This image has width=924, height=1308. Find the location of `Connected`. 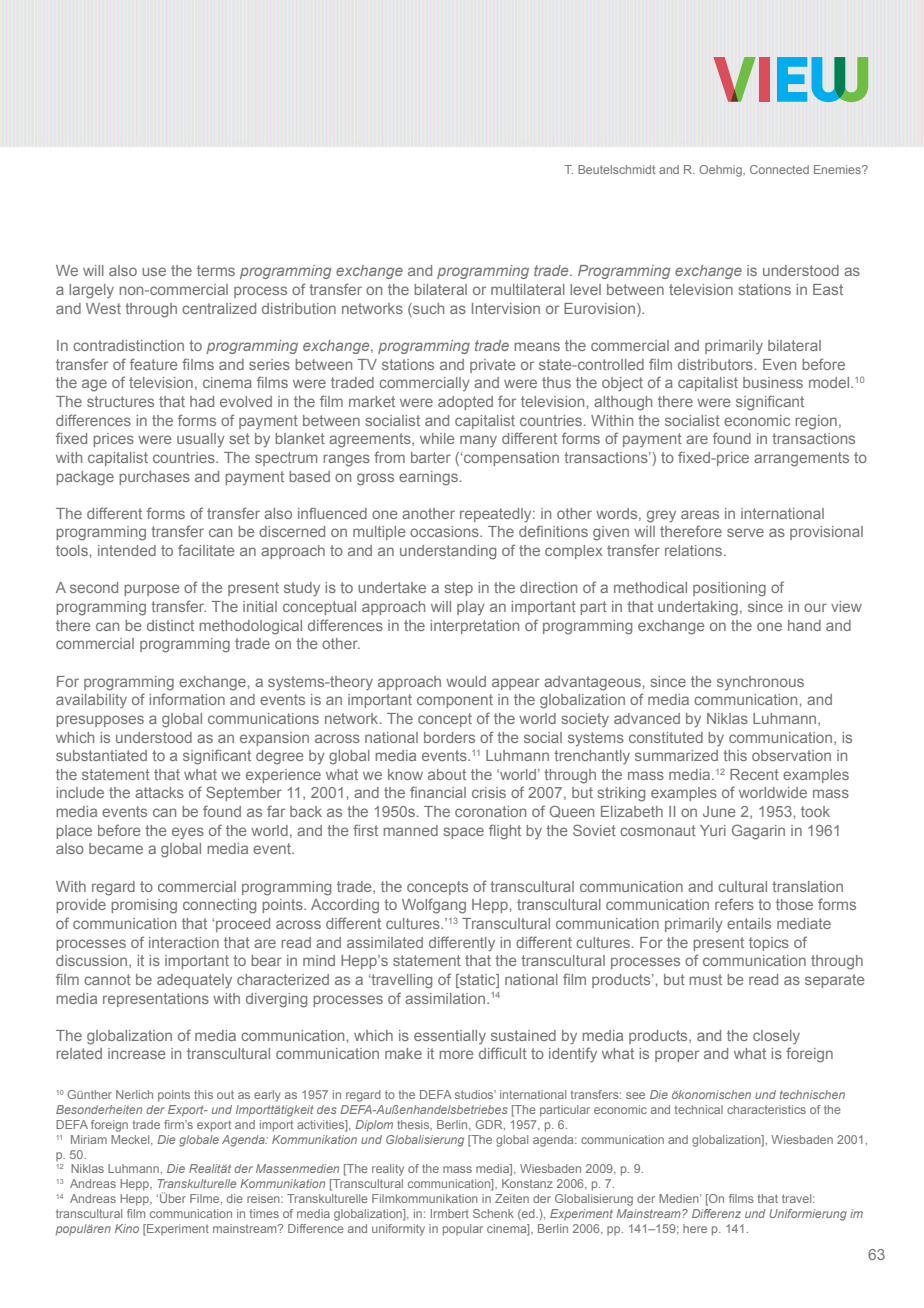

Connected is located at coordinates (779, 169).
